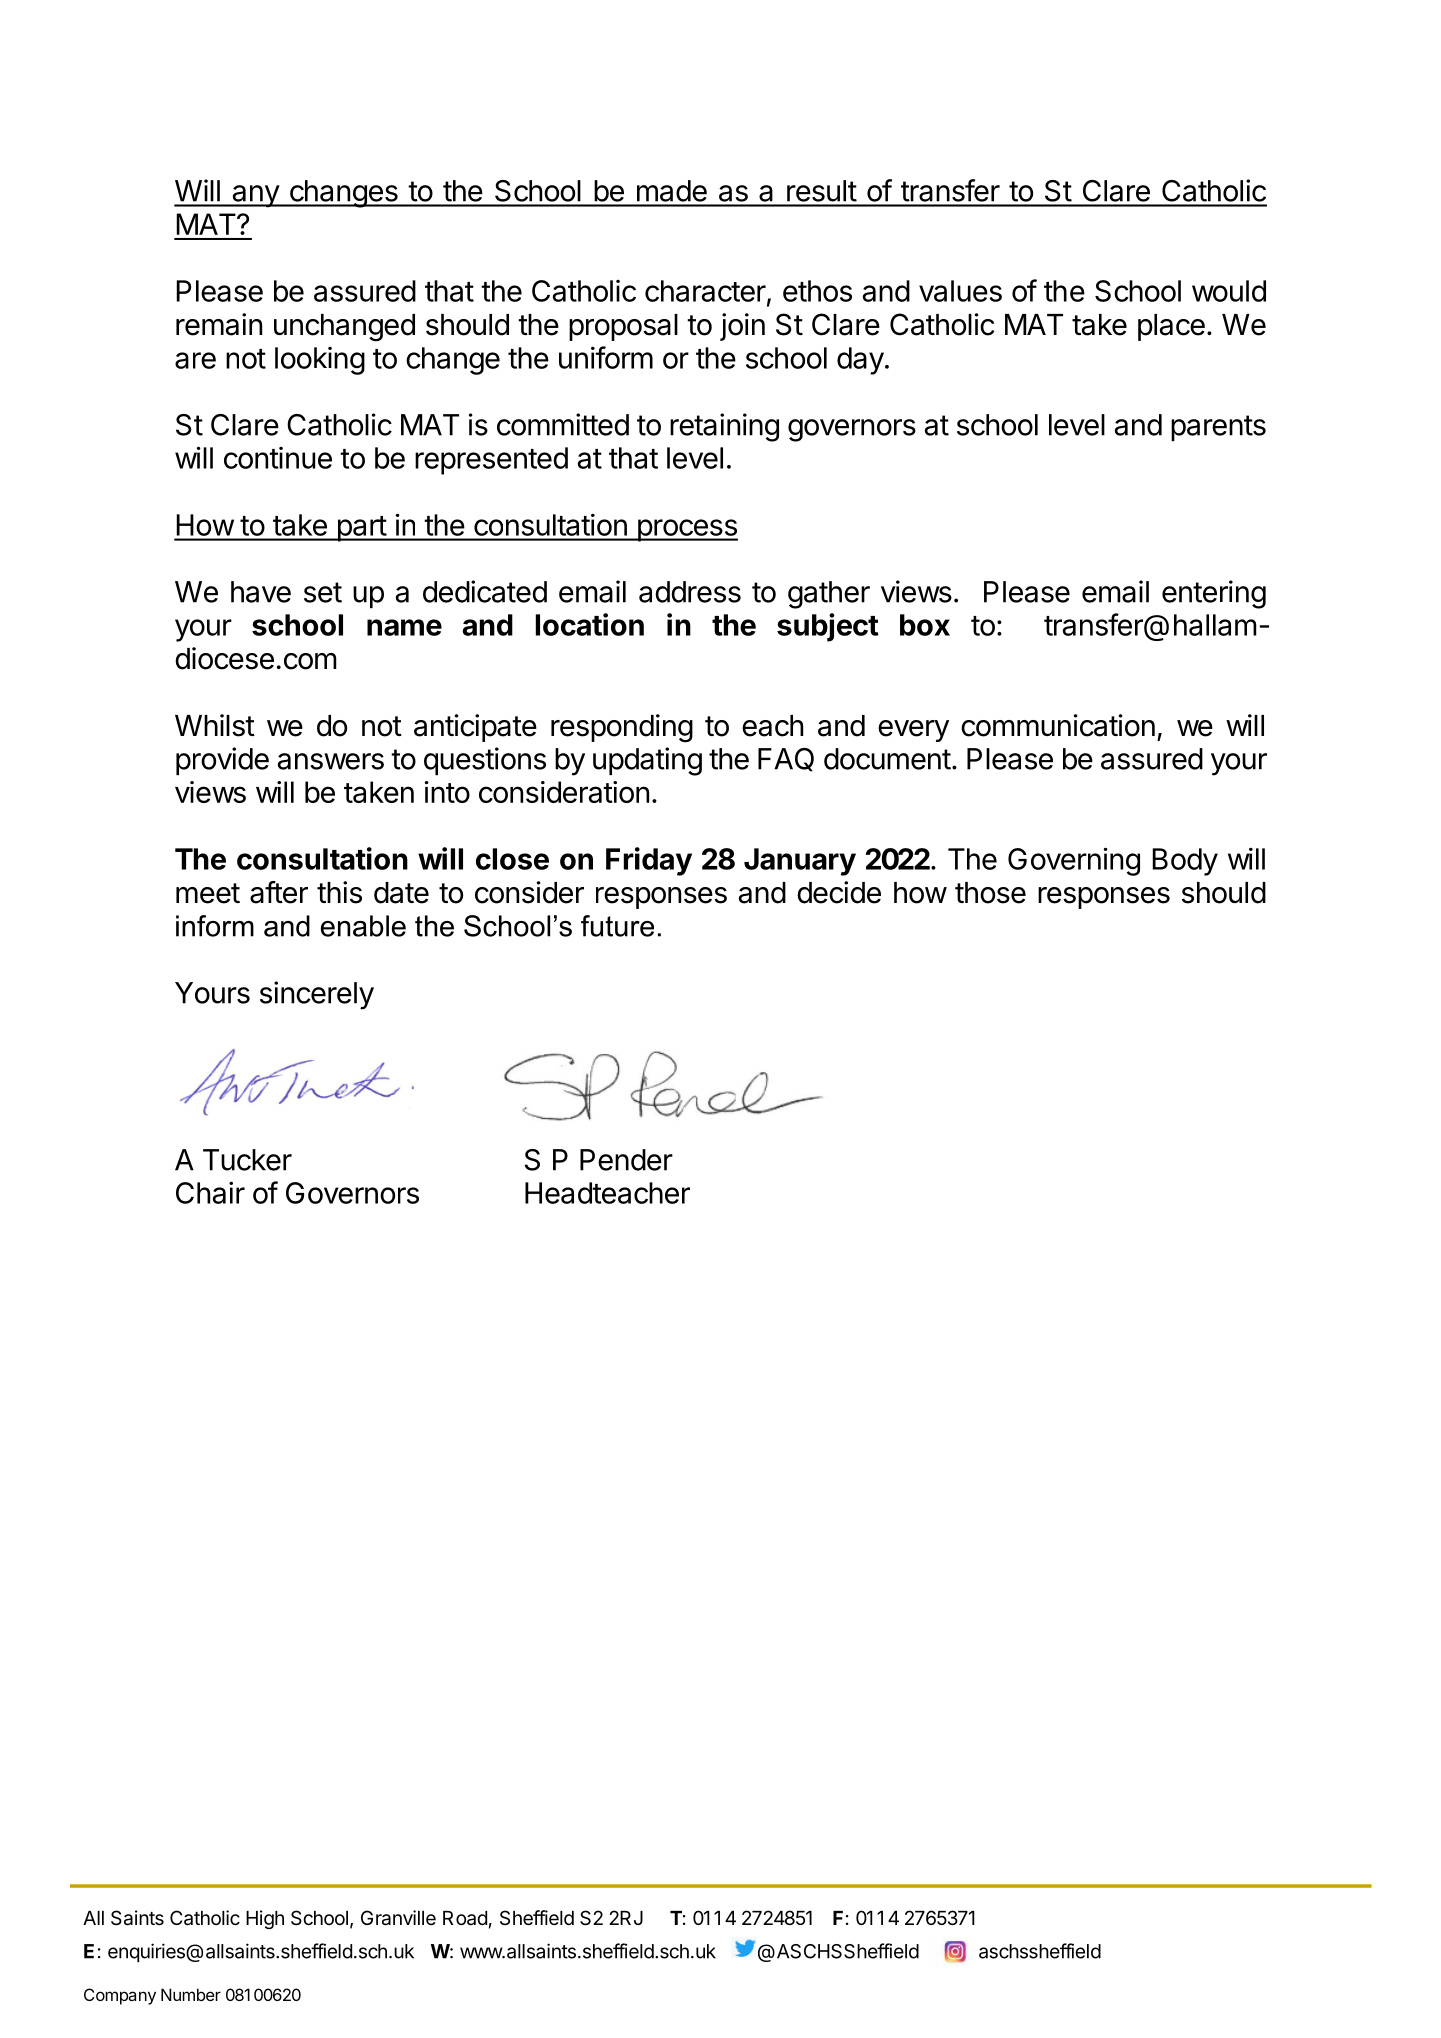 The image size is (1441, 2038). What do you see at coordinates (649, 861) in the image?
I see `Friday` at bounding box center [649, 861].
